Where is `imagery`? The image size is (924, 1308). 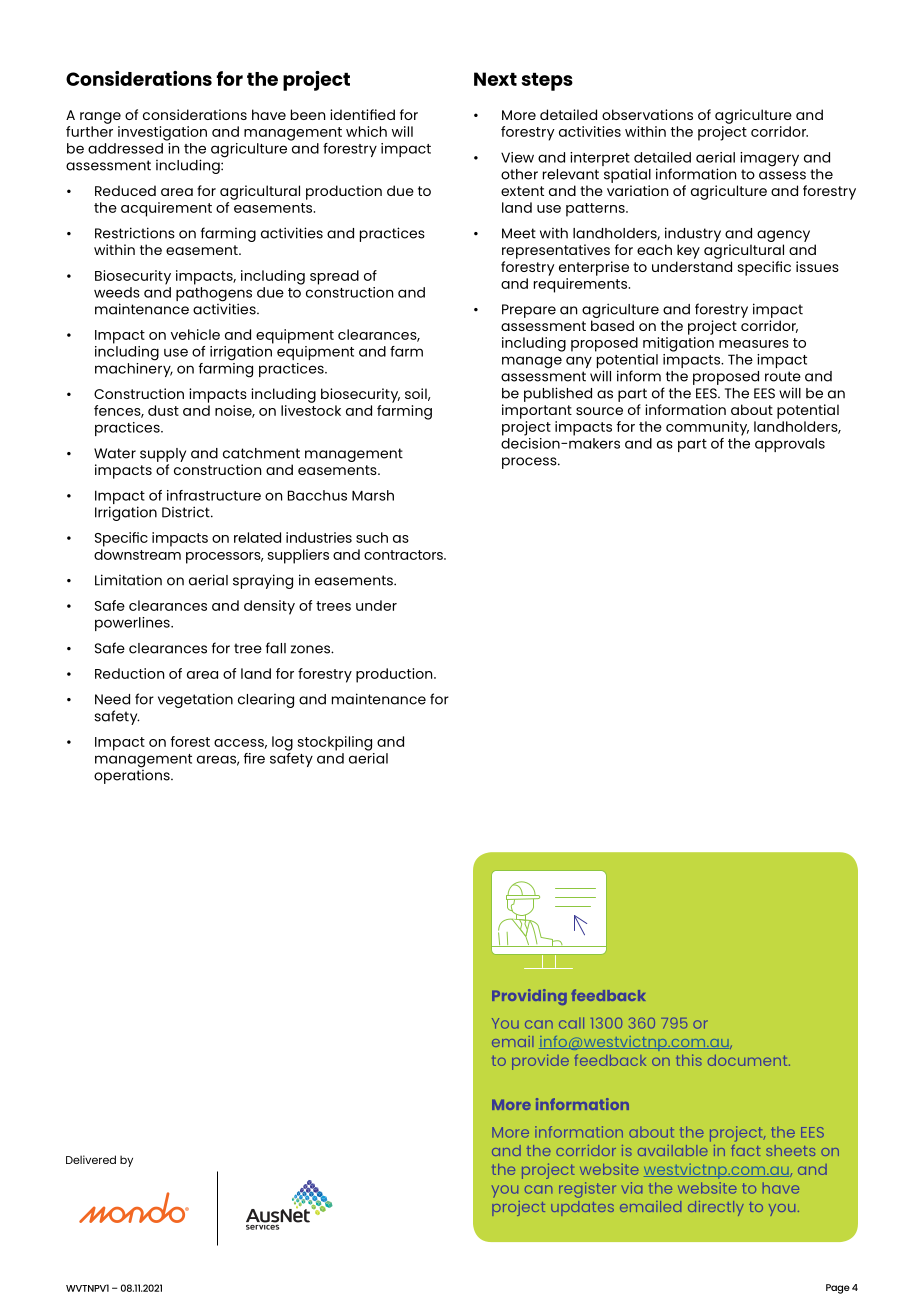 imagery is located at coordinates (769, 159).
